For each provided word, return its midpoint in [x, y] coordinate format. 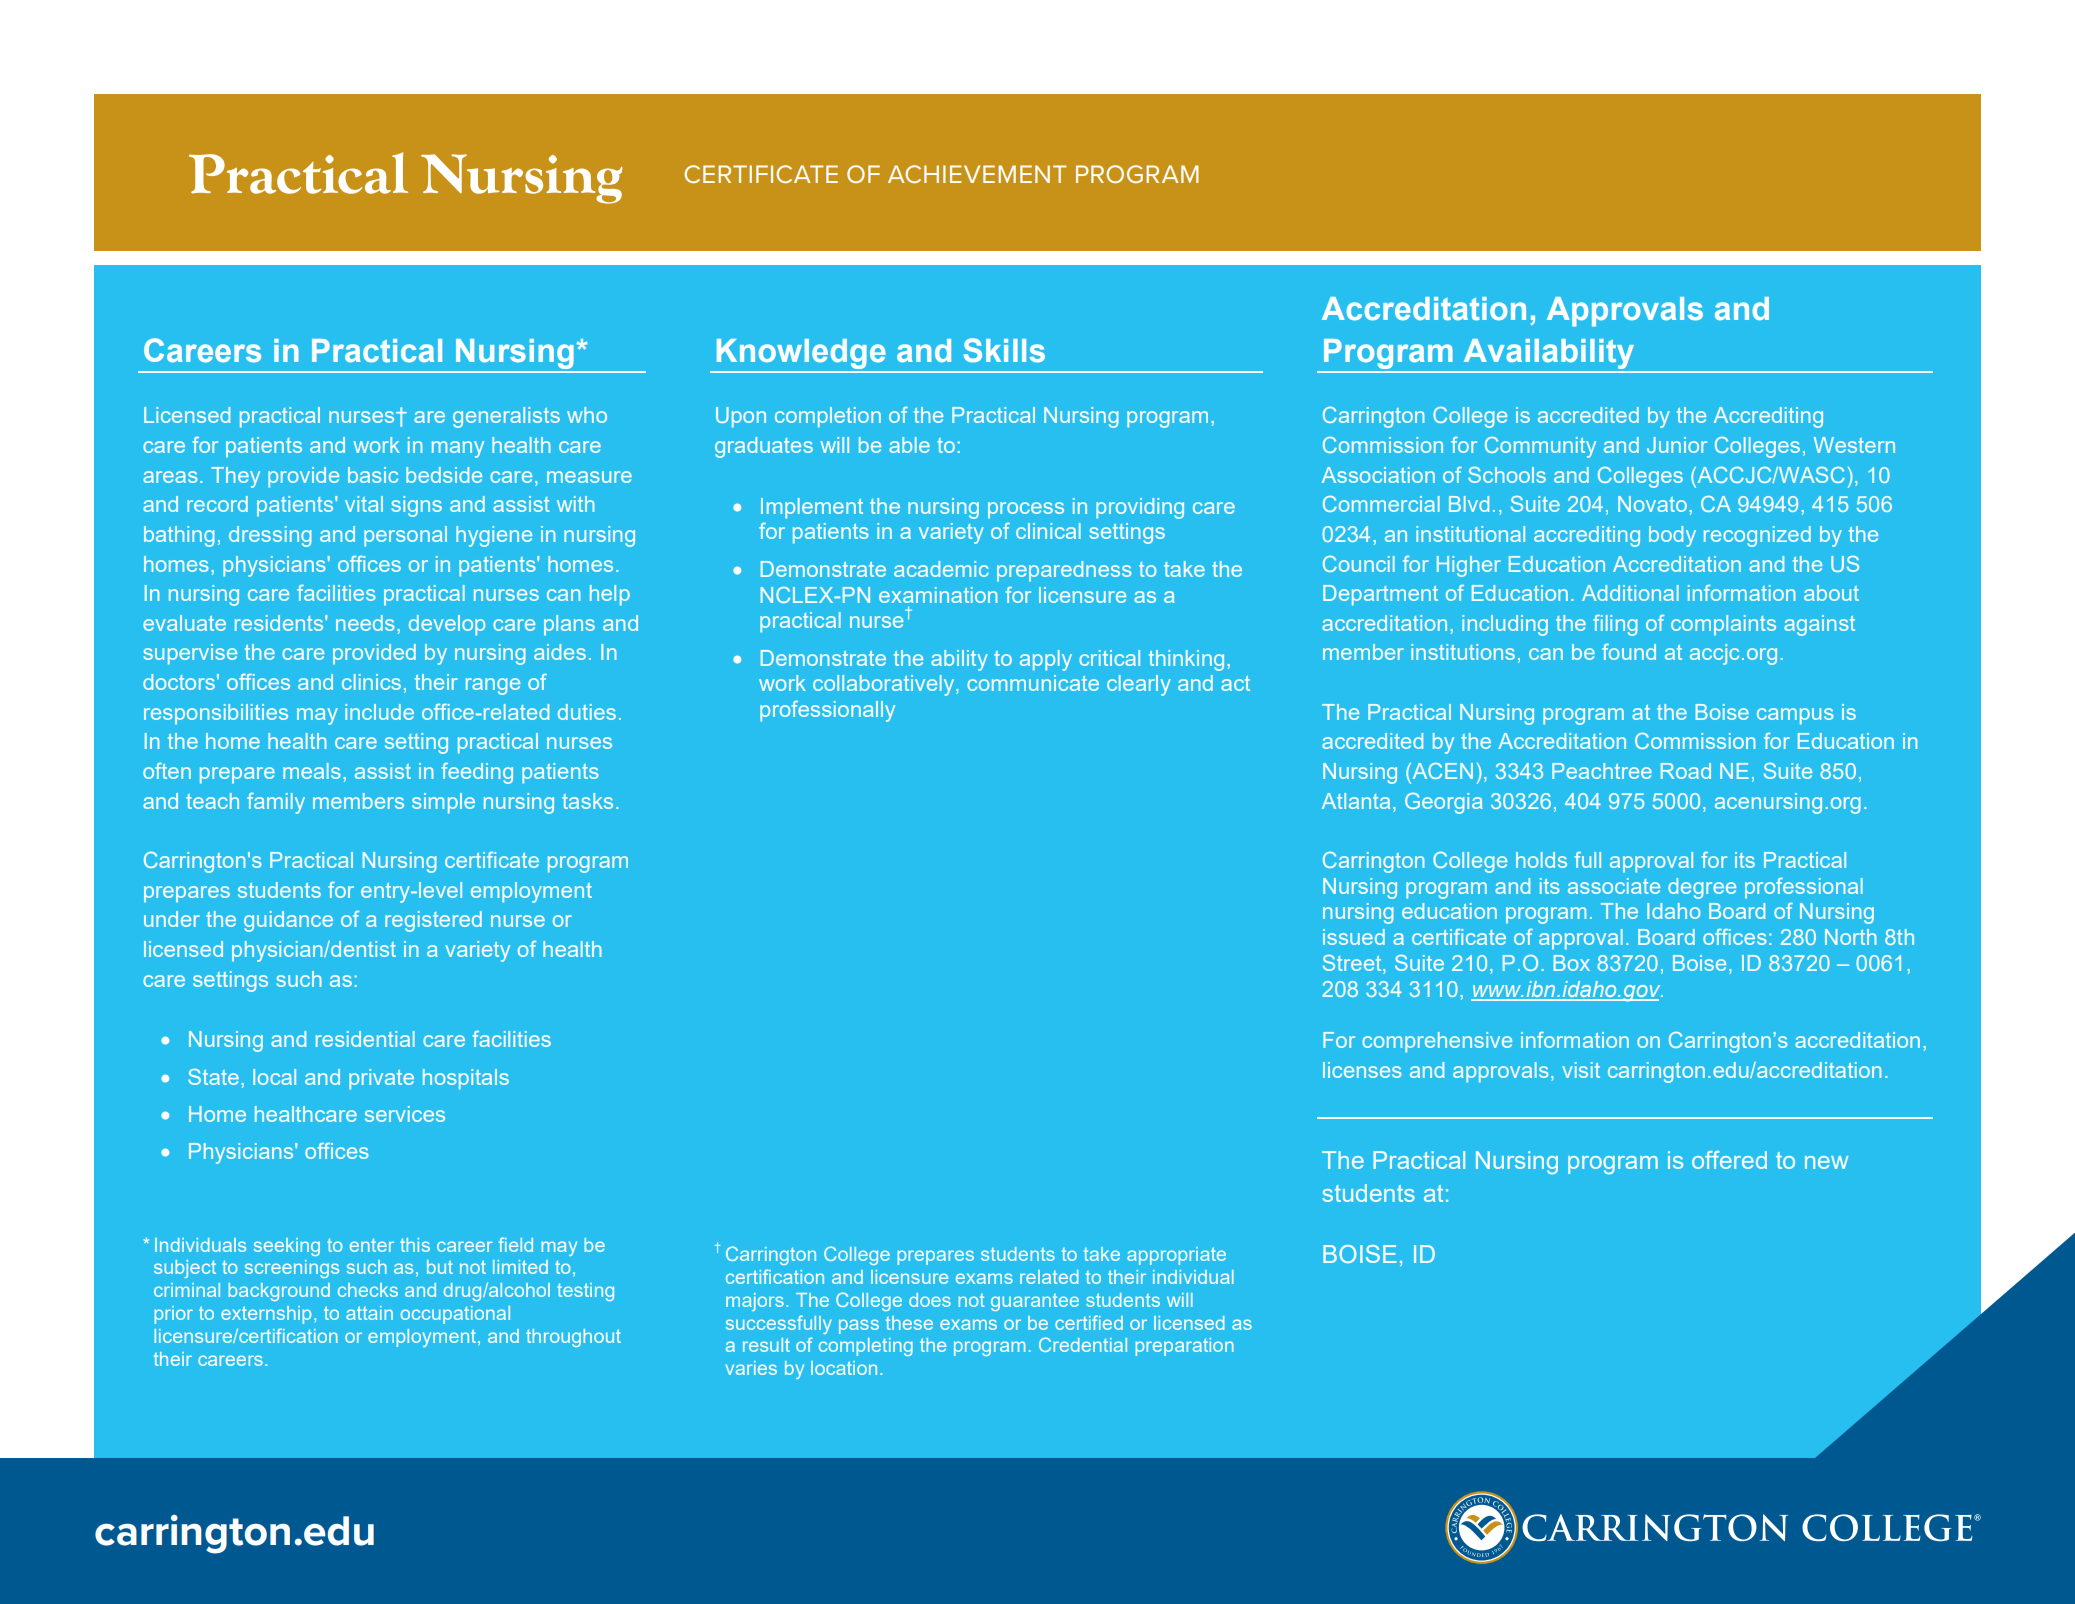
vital [364, 504]
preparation [1185, 1347]
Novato [1652, 504]
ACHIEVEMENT [977, 174]
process [1026, 510]
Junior [1677, 445]
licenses [1362, 1070]
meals [312, 771]
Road [1686, 771]
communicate [1033, 683]
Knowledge [801, 355]
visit [1581, 1070]
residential [365, 1039]
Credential [1083, 1344]
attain [369, 1313]
